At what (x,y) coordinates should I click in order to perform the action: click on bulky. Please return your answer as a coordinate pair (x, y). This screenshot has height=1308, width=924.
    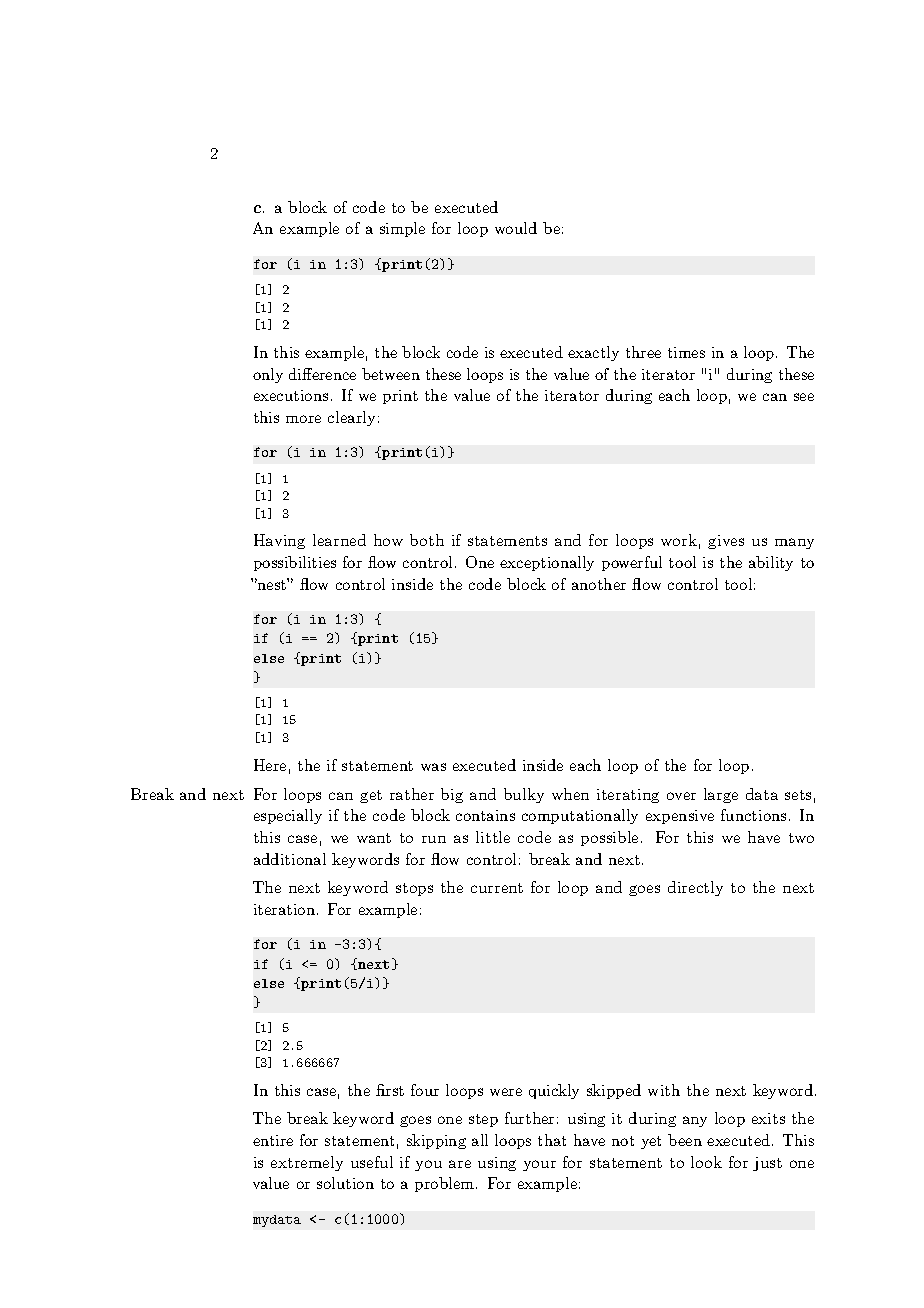
    Looking at the image, I should click on (524, 795).
